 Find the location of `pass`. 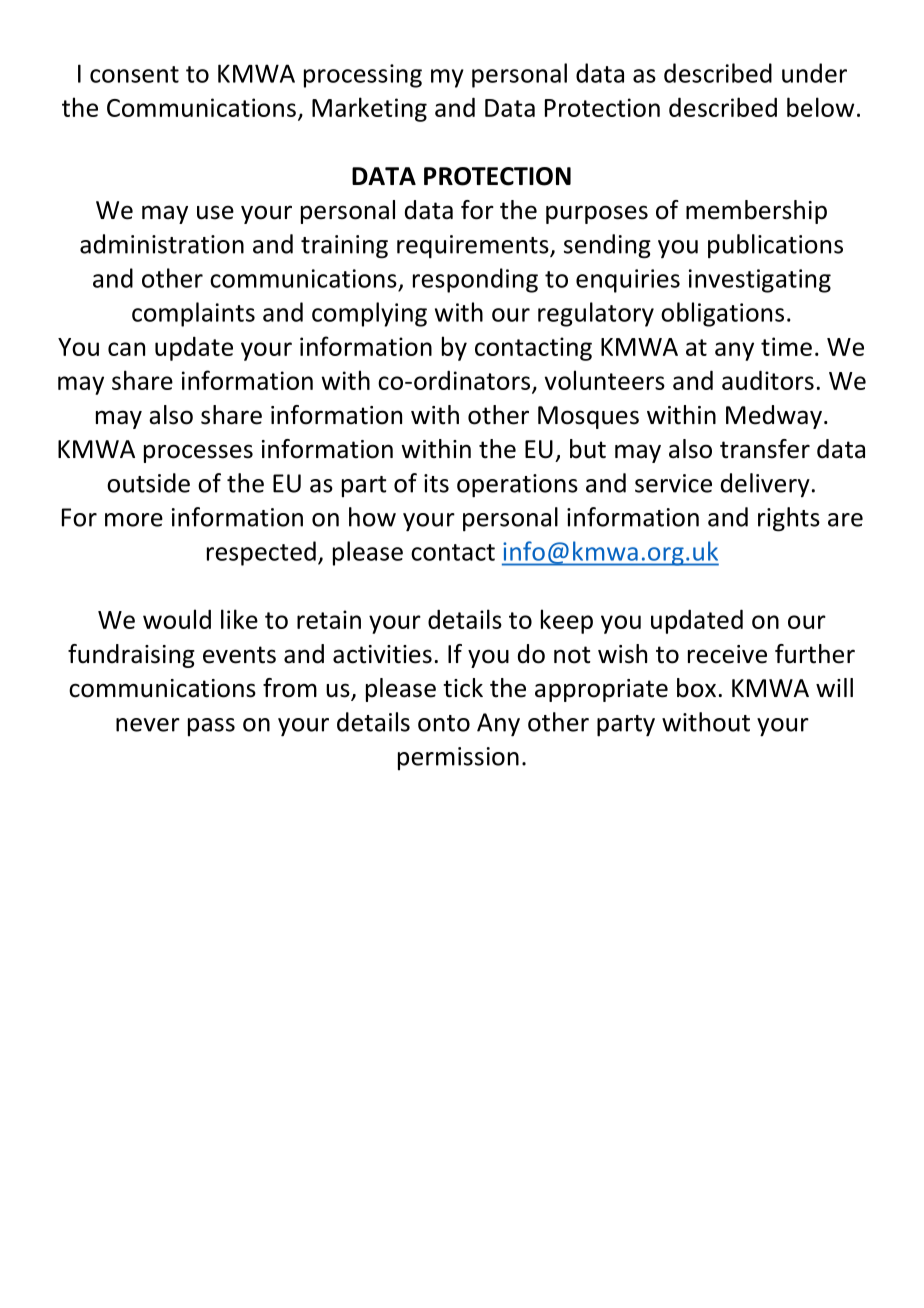

pass is located at coordinates (211, 727).
